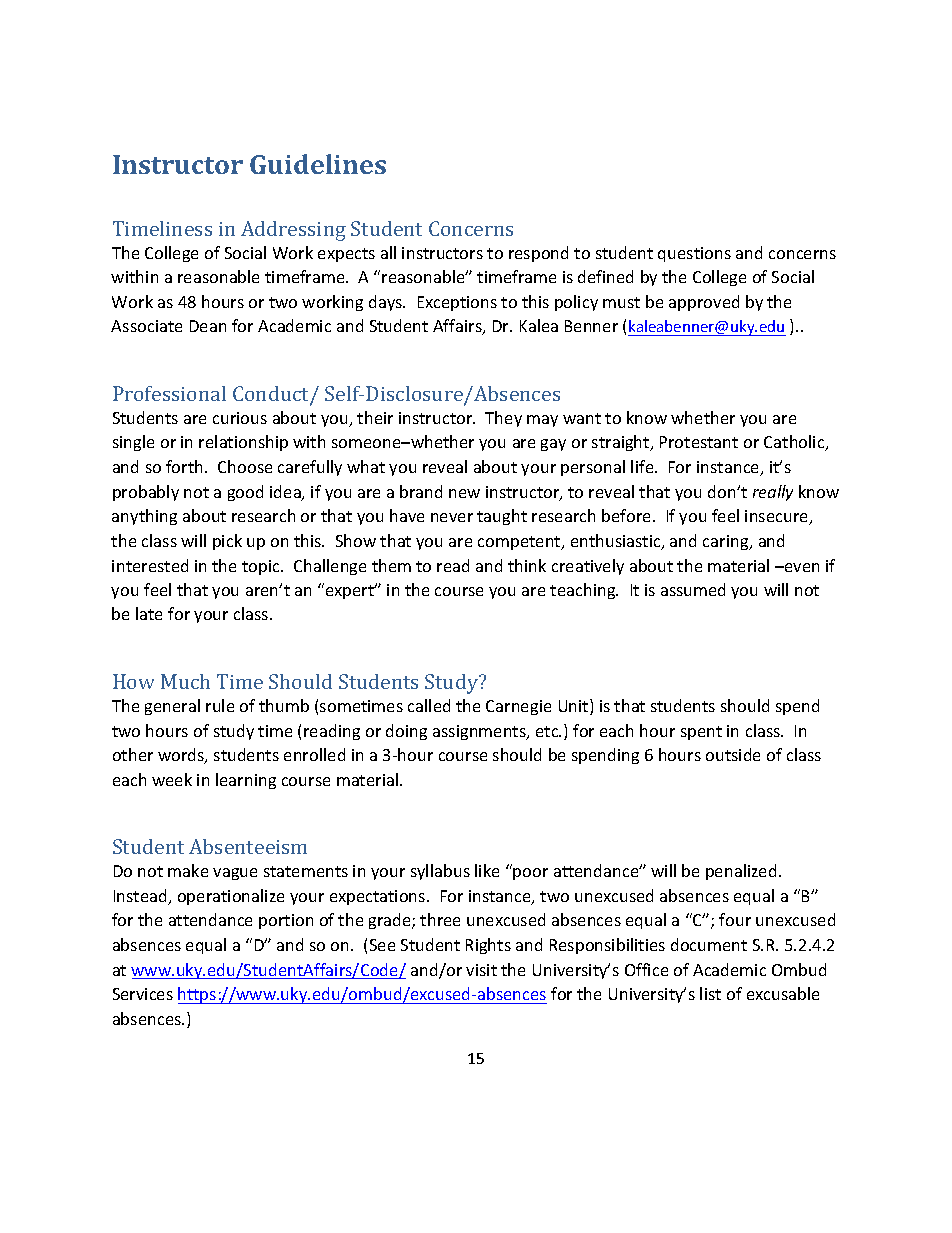 Image resolution: width=952 pixels, height=1233 pixels. What do you see at coordinates (733, 754) in the document?
I see `outside` at bounding box center [733, 754].
